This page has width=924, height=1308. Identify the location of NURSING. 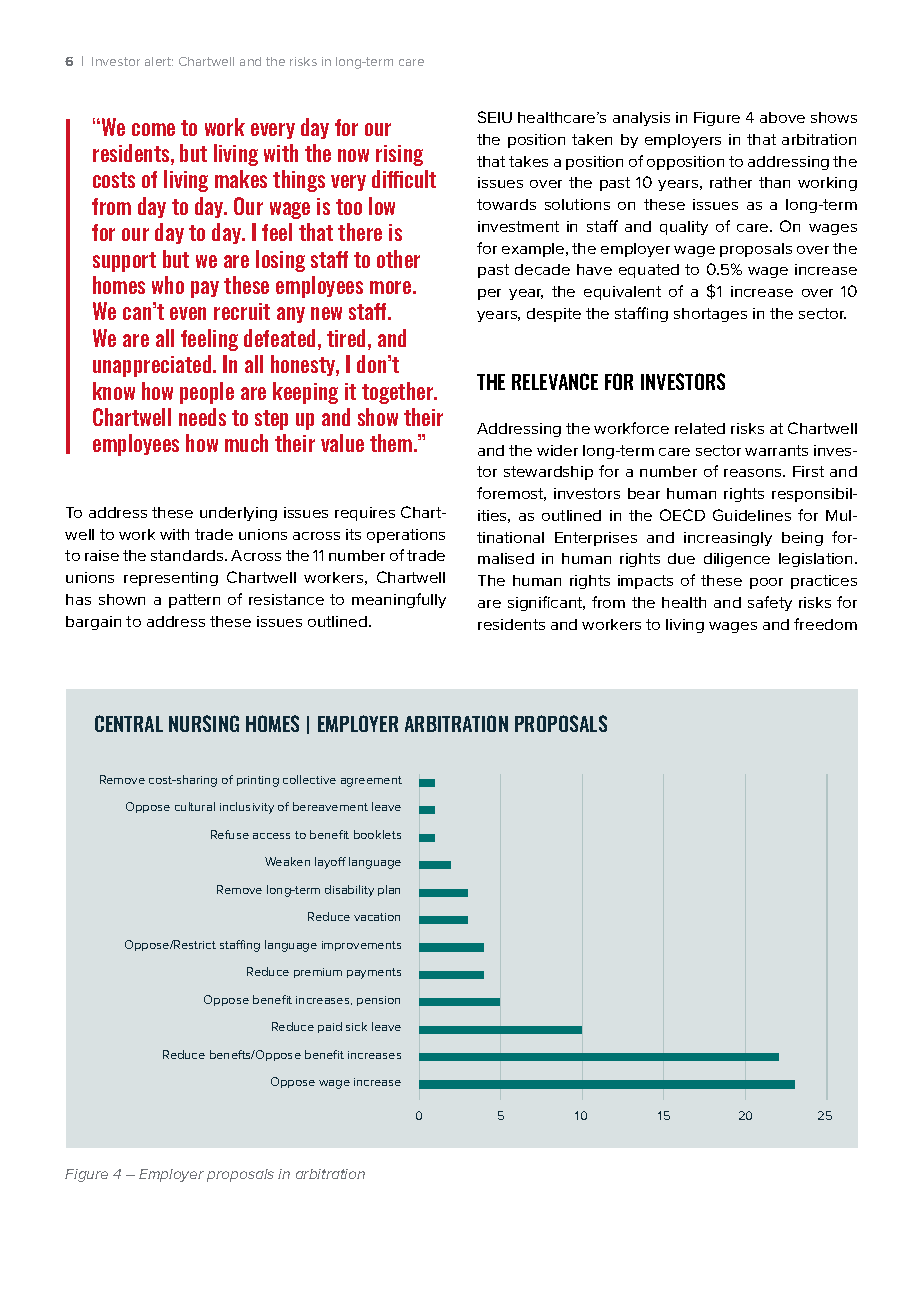
(204, 723).
